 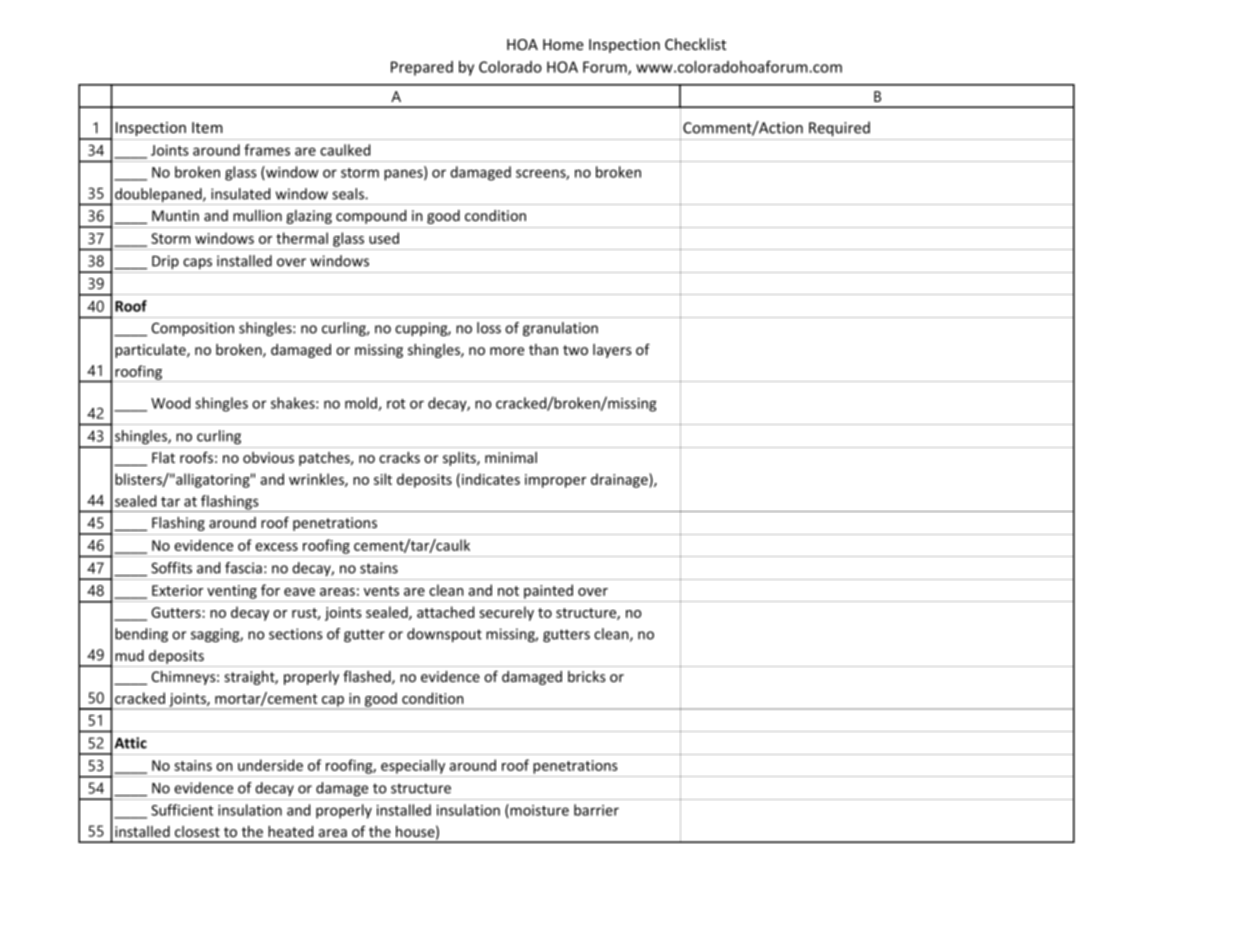 What do you see at coordinates (163, 457) in the screenshot?
I see `Flat` at bounding box center [163, 457].
